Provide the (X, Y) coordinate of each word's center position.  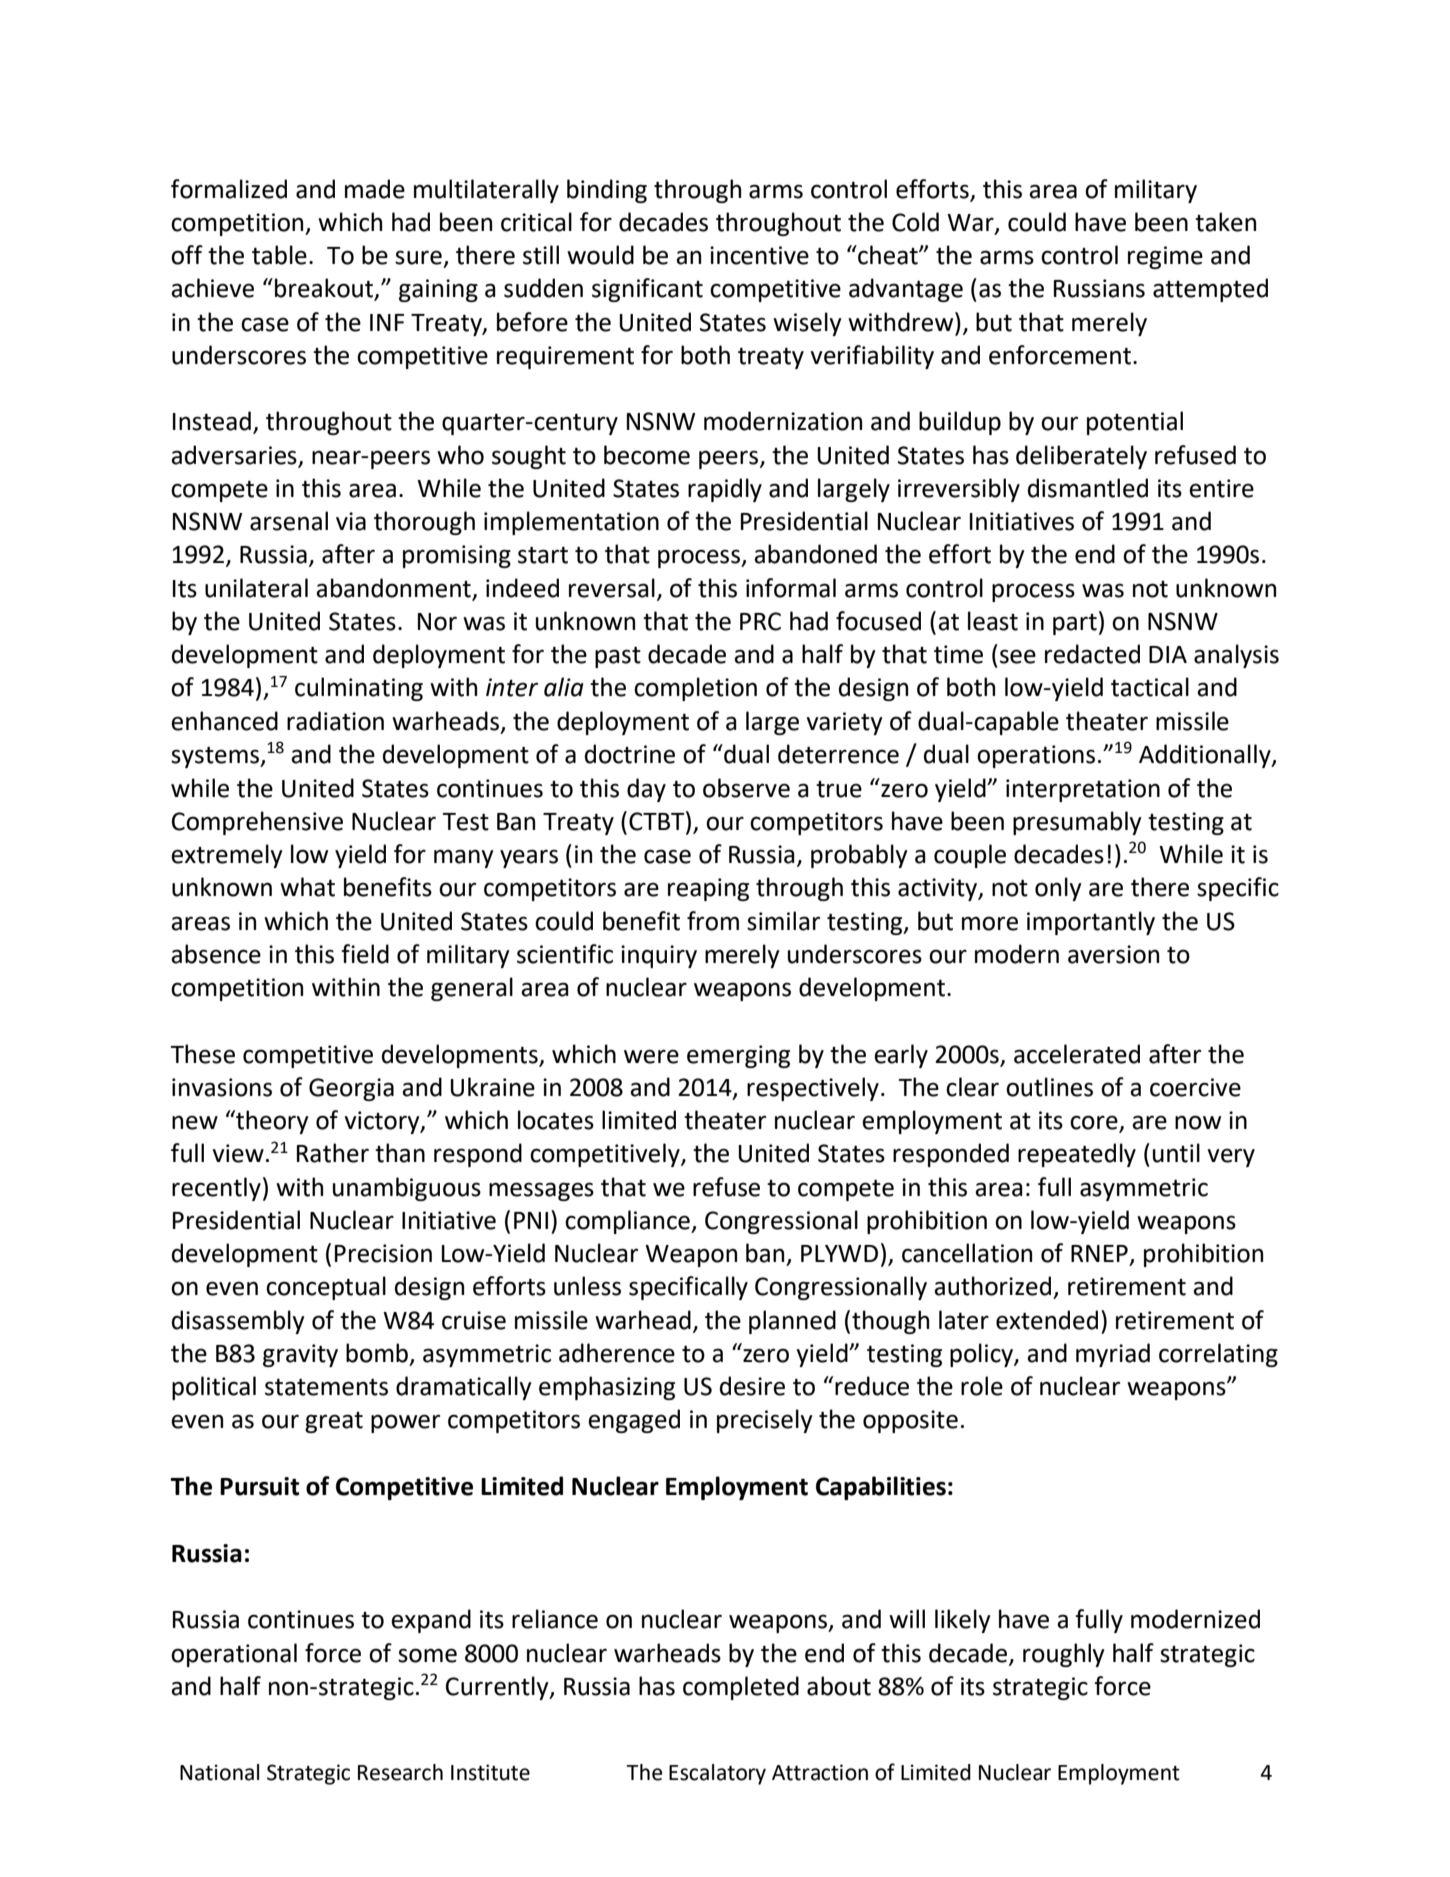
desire (752, 1386)
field (365, 954)
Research (400, 1772)
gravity (300, 1355)
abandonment (394, 589)
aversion (1113, 954)
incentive (759, 255)
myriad (1113, 1355)
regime (1165, 257)
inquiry (659, 956)
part (1075, 624)
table (279, 255)
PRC (760, 621)
